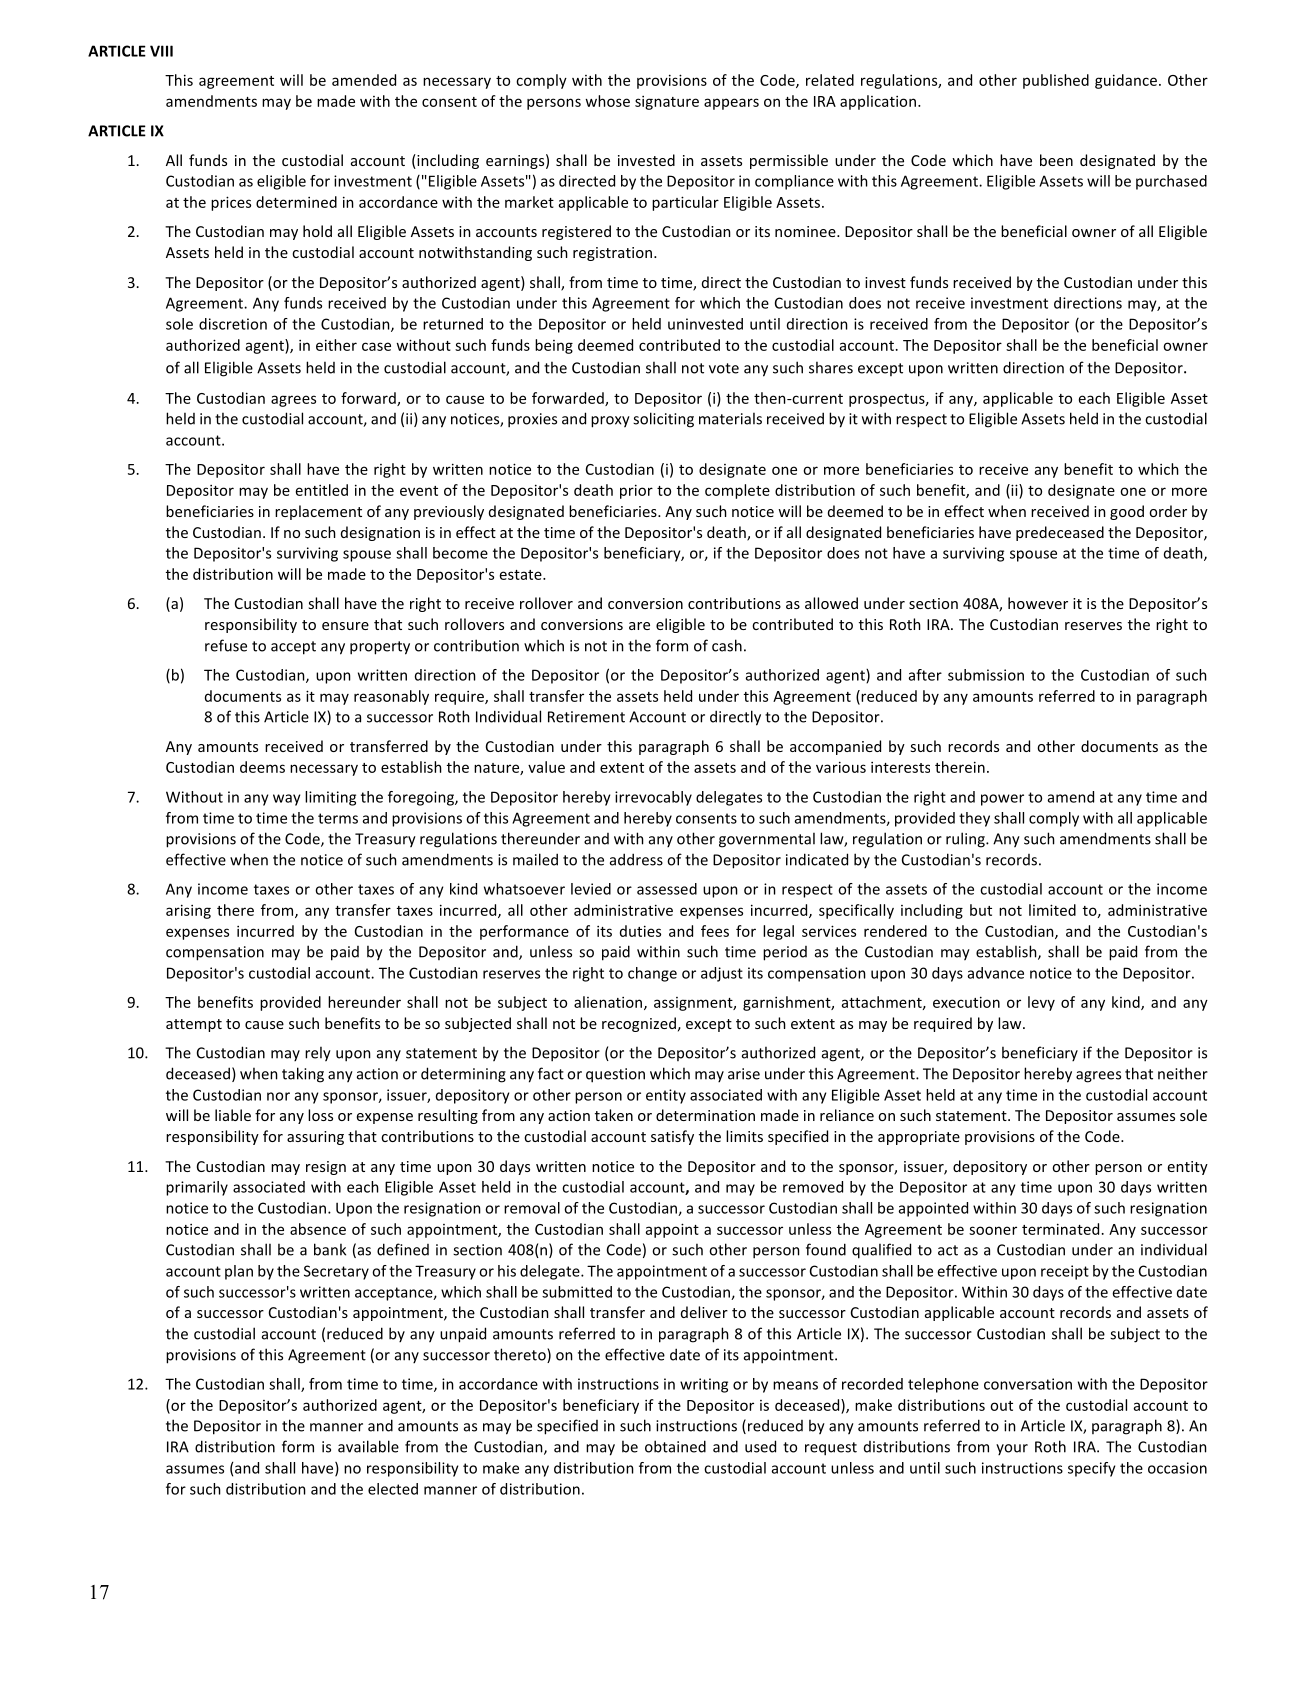 The height and width of the screenshot is (1698, 1312). I want to click on whose, so click(607, 101).
